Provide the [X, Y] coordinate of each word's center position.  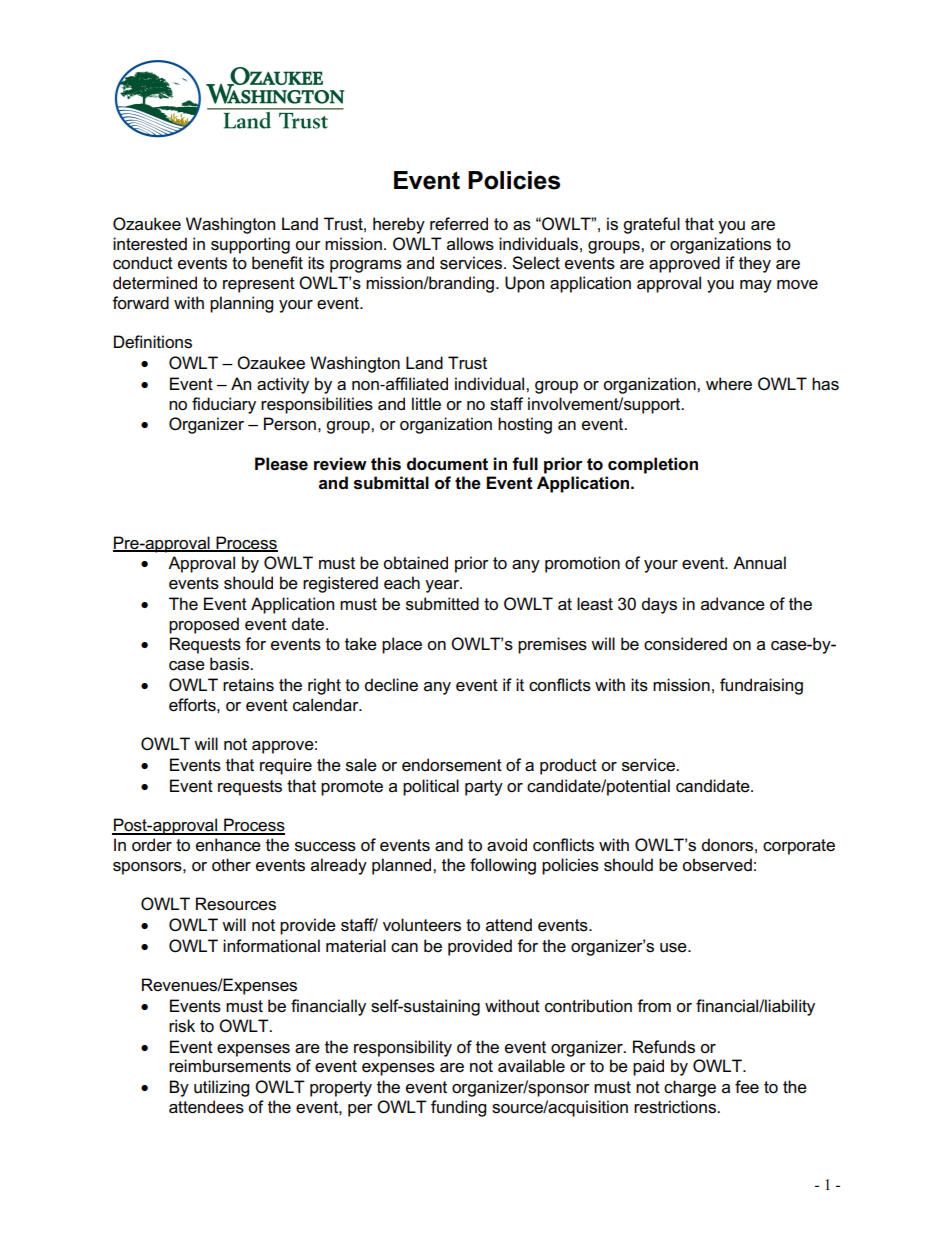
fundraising [761, 686]
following [503, 866]
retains [248, 685]
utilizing [221, 1088]
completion [653, 465]
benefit [277, 263]
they [755, 264]
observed [717, 865]
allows [470, 244]
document [447, 464]
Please [281, 464]
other [231, 865]
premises [552, 645]
